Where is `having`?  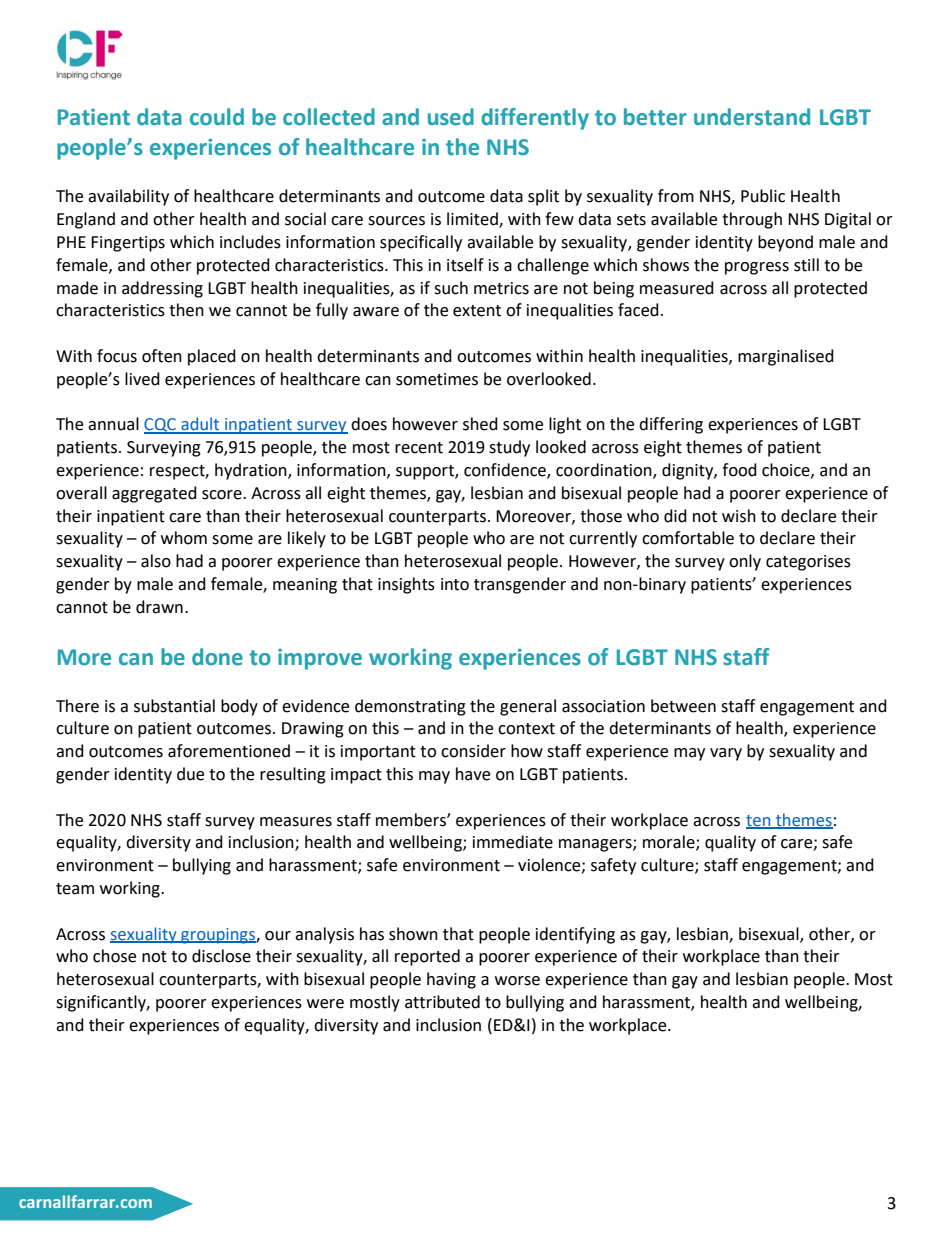
having is located at coordinates (451, 980).
